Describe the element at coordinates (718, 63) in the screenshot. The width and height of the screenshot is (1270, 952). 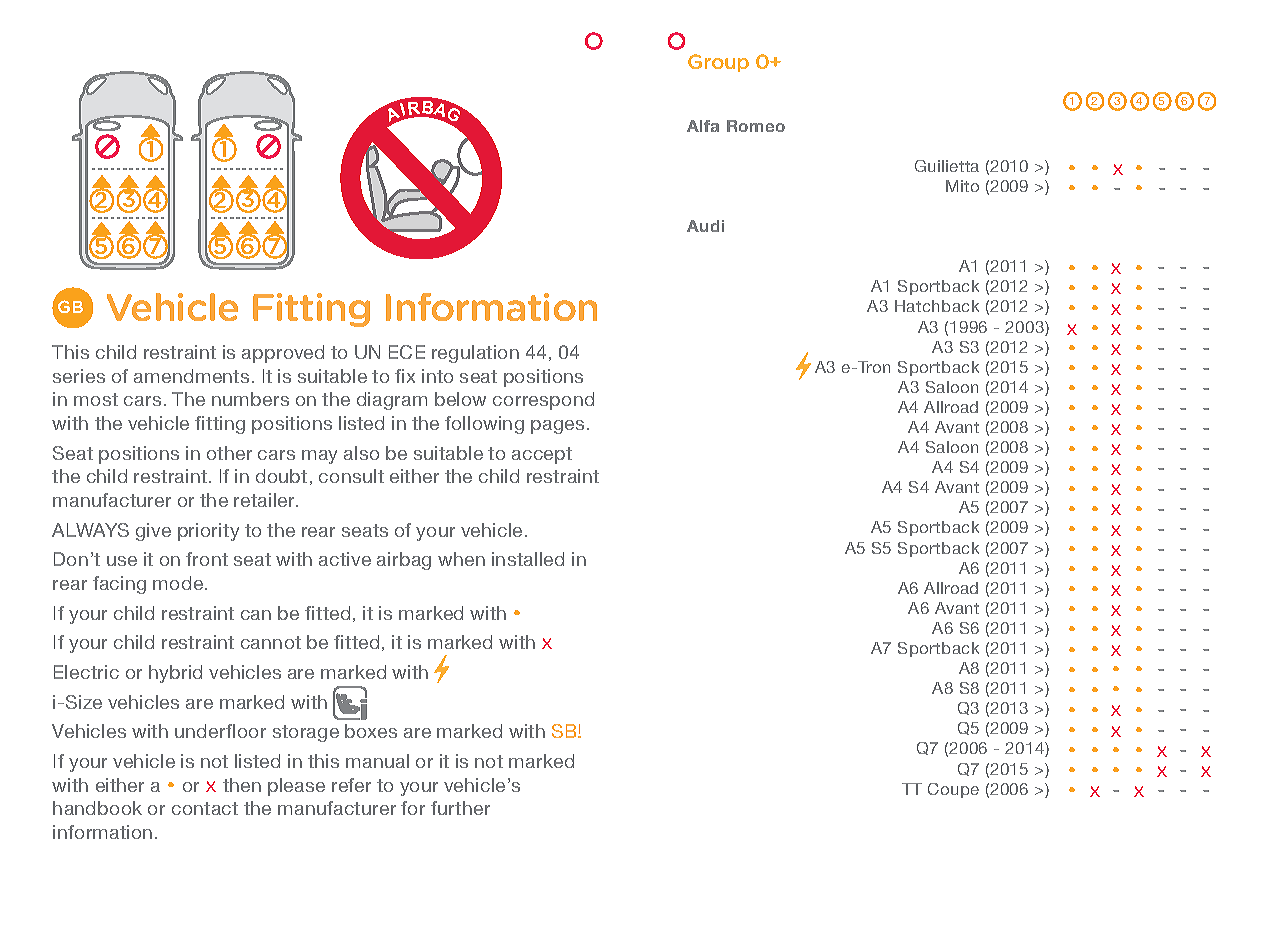
I see `Group` at that location.
